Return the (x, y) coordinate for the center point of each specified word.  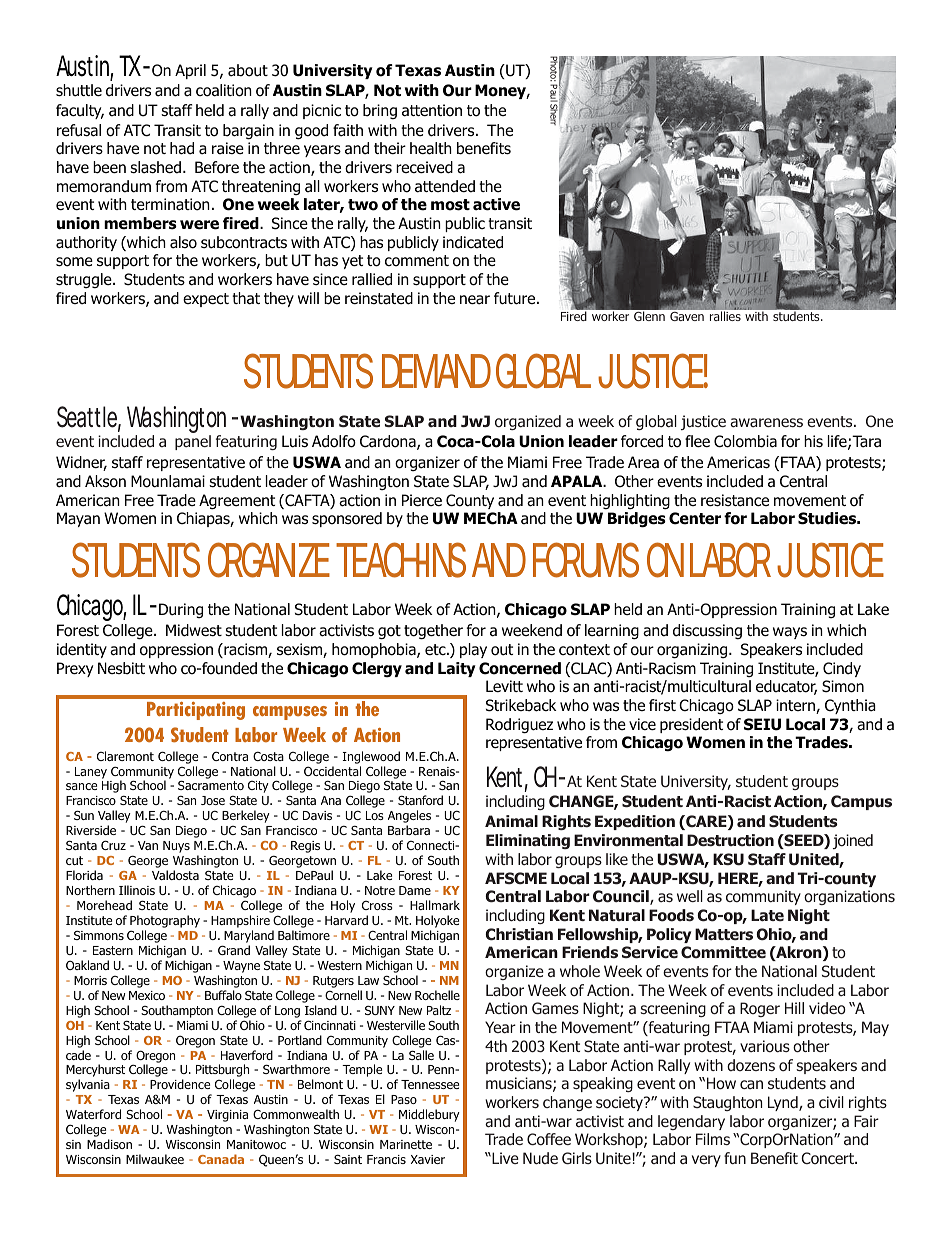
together (433, 632)
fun (735, 1158)
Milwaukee (155, 1159)
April (190, 71)
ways (790, 633)
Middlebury (429, 1115)
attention (432, 110)
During (181, 610)
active (496, 204)
